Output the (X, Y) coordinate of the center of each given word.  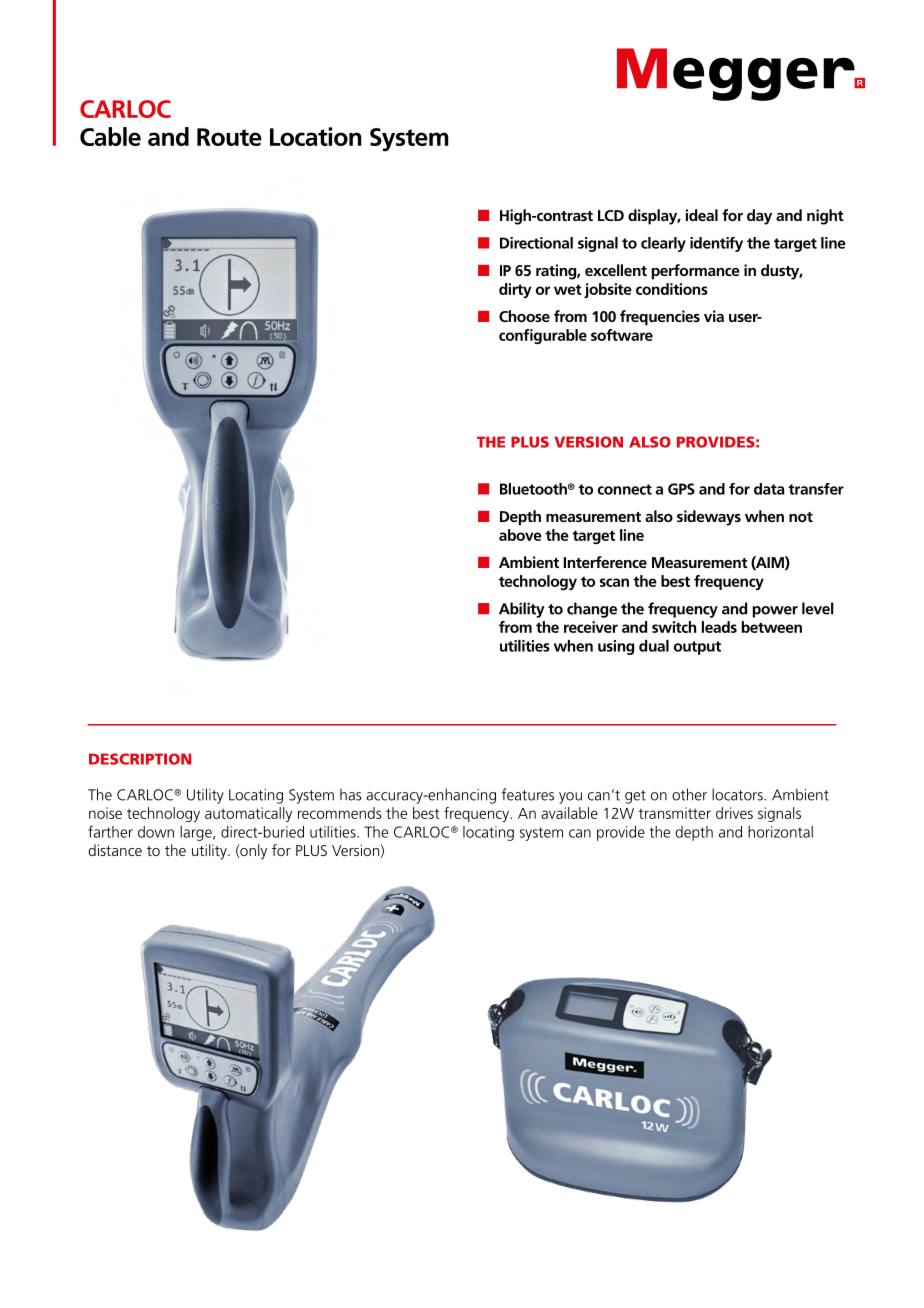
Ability (522, 610)
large (197, 833)
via (714, 316)
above (520, 535)
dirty (515, 290)
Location (316, 136)
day (759, 217)
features (528, 794)
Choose (524, 316)
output (697, 648)
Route (229, 137)
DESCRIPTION (140, 759)
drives (734, 813)
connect (625, 489)
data (769, 489)
